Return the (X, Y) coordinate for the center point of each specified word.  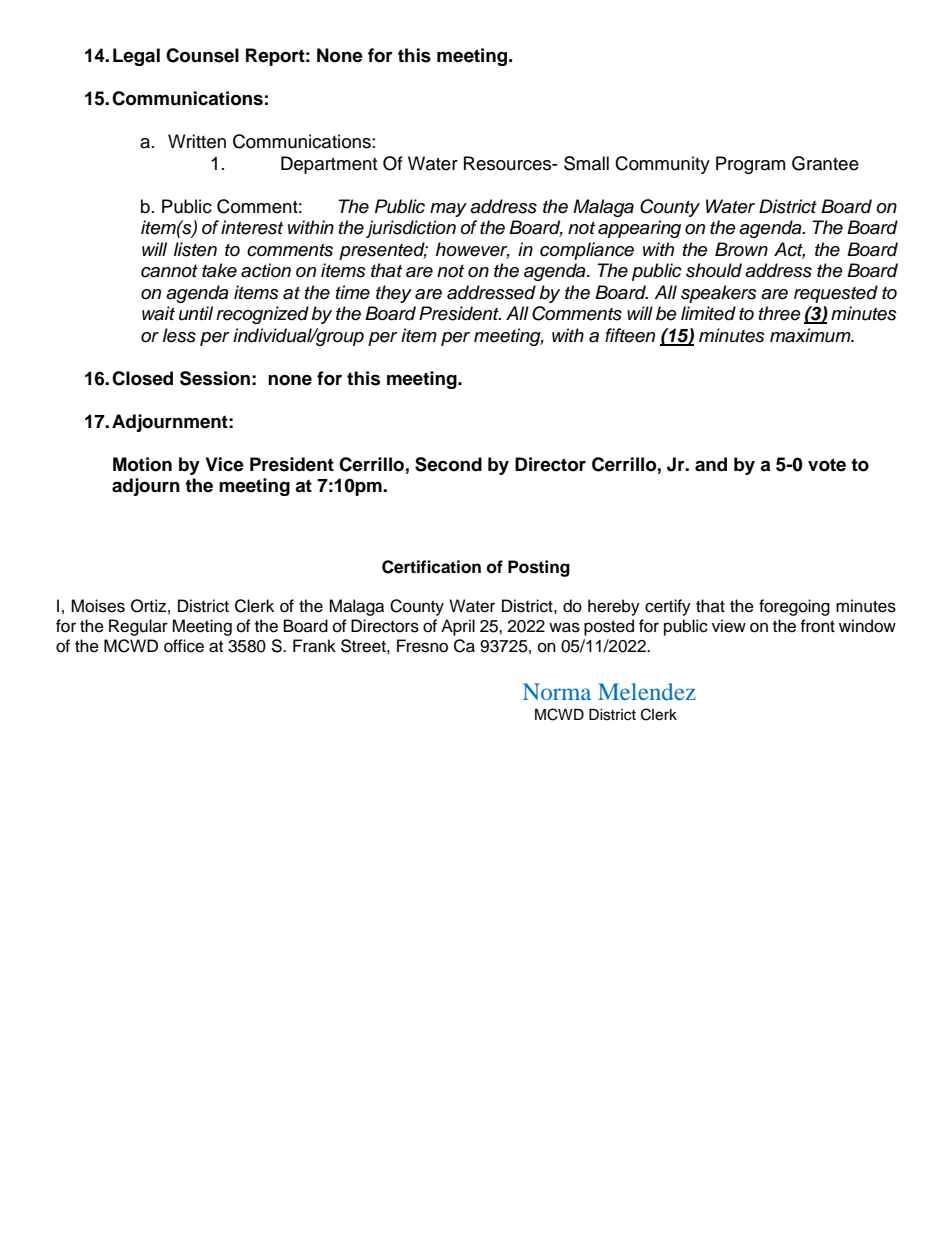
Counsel (202, 55)
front (817, 626)
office (184, 646)
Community (662, 165)
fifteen (630, 335)
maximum (811, 335)
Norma (557, 691)
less (179, 335)
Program (750, 165)
